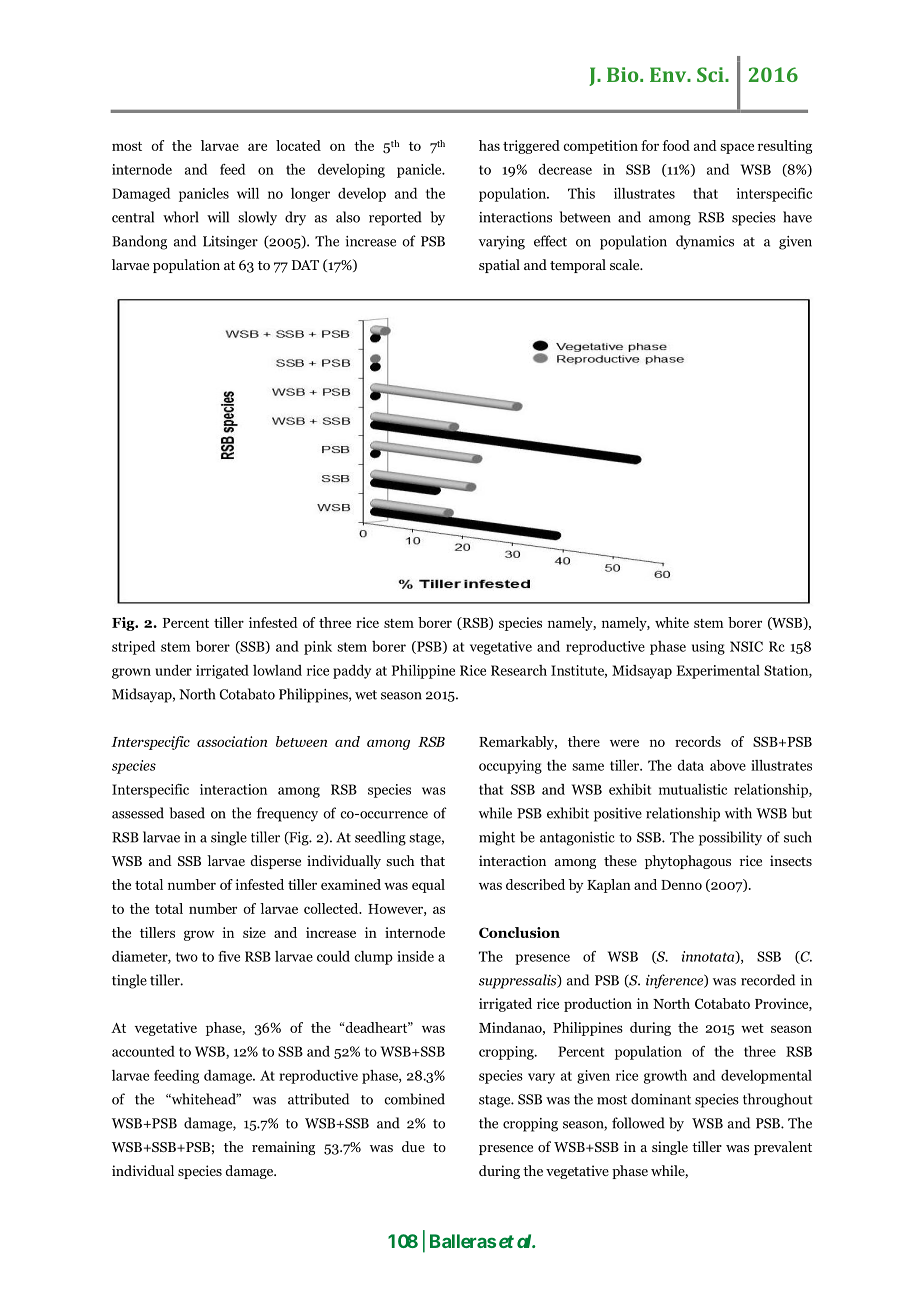 This page has height=1308, width=924. Describe the element at coordinates (173, 670) in the page. I see `under` at that location.
